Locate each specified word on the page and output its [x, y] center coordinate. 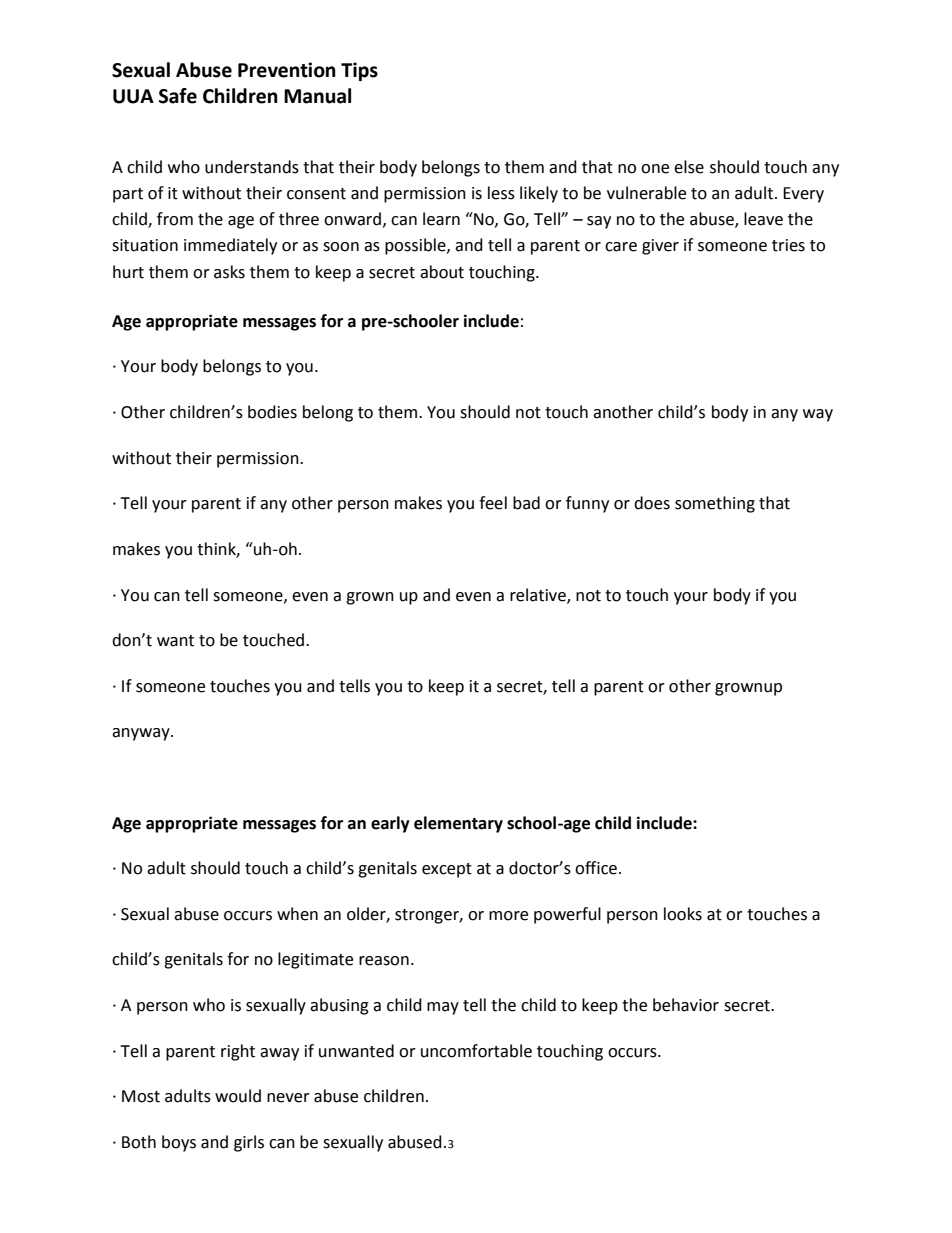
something [715, 504]
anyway [142, 734]
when [297, 914]
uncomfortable [476, 1051]
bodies [272, 412]
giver [660, 247]
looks [683, 914]
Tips [359, 71]
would [238, 1096]
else [689, 167]
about [442, 272]
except [447, 870]
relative [539, 595]
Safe [178, 96]
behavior [686, 1005]
